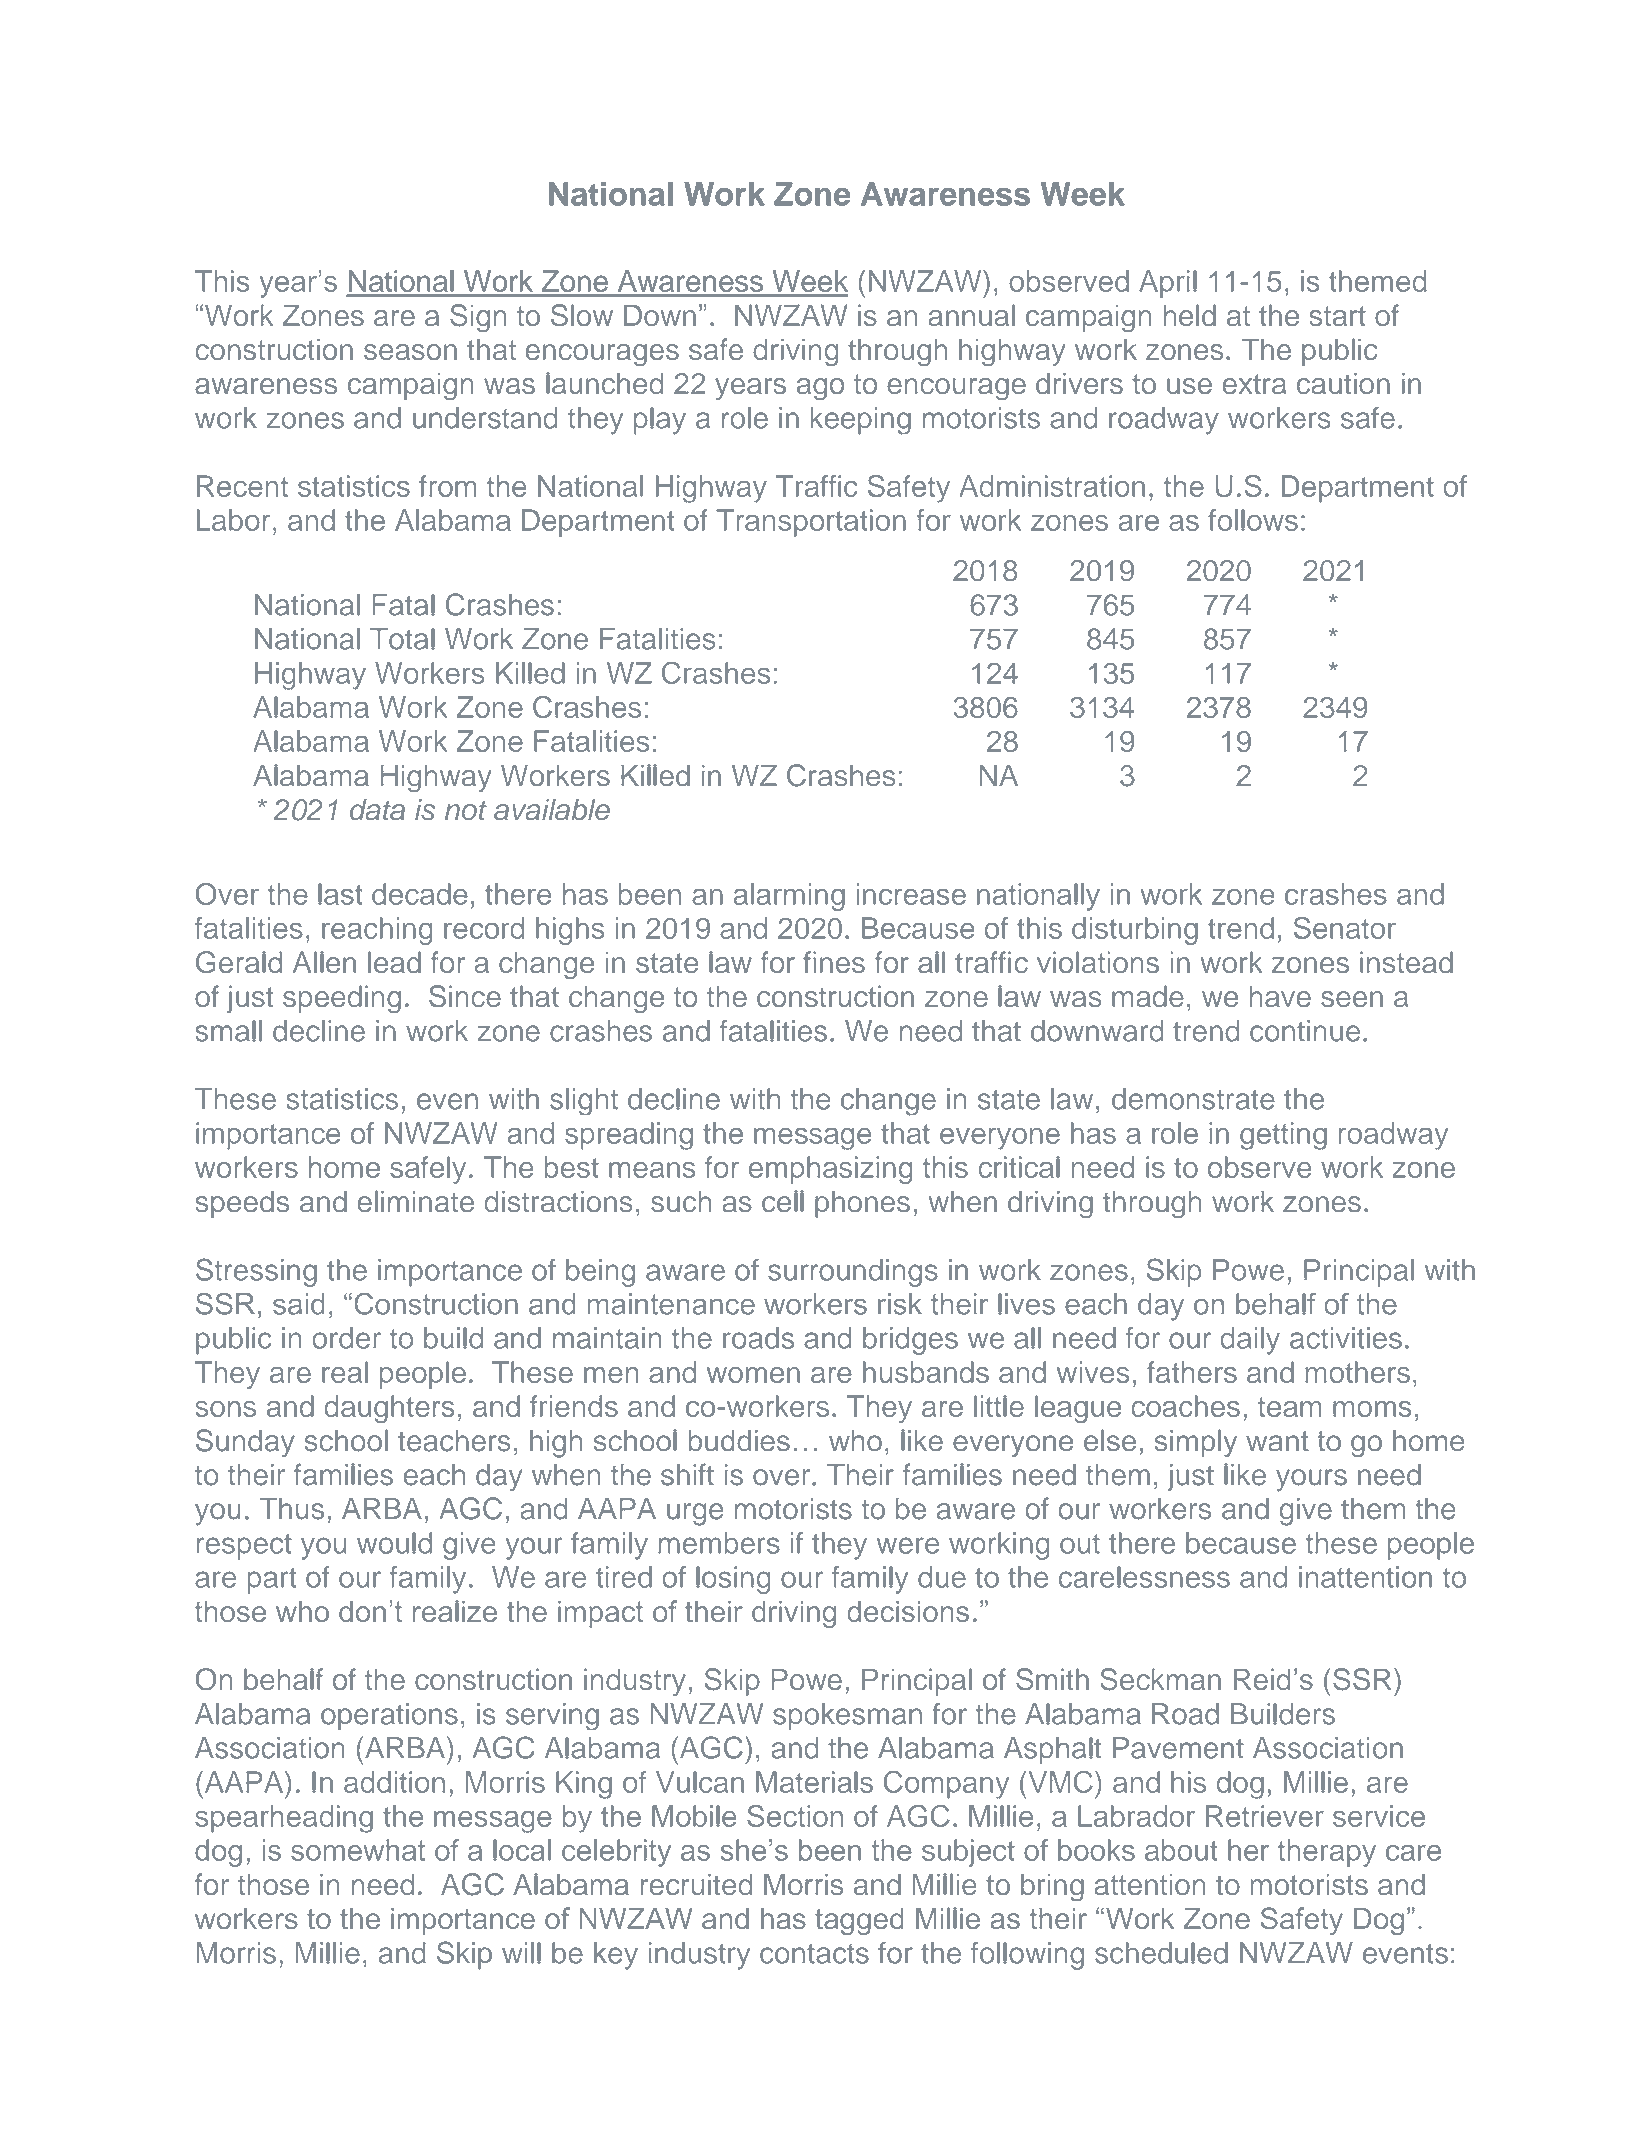 The width and height of the screenshot is (1652, 2138). Describe the element at coordinates (1255, 384) in the screenshot. I see `extra` at that location.
